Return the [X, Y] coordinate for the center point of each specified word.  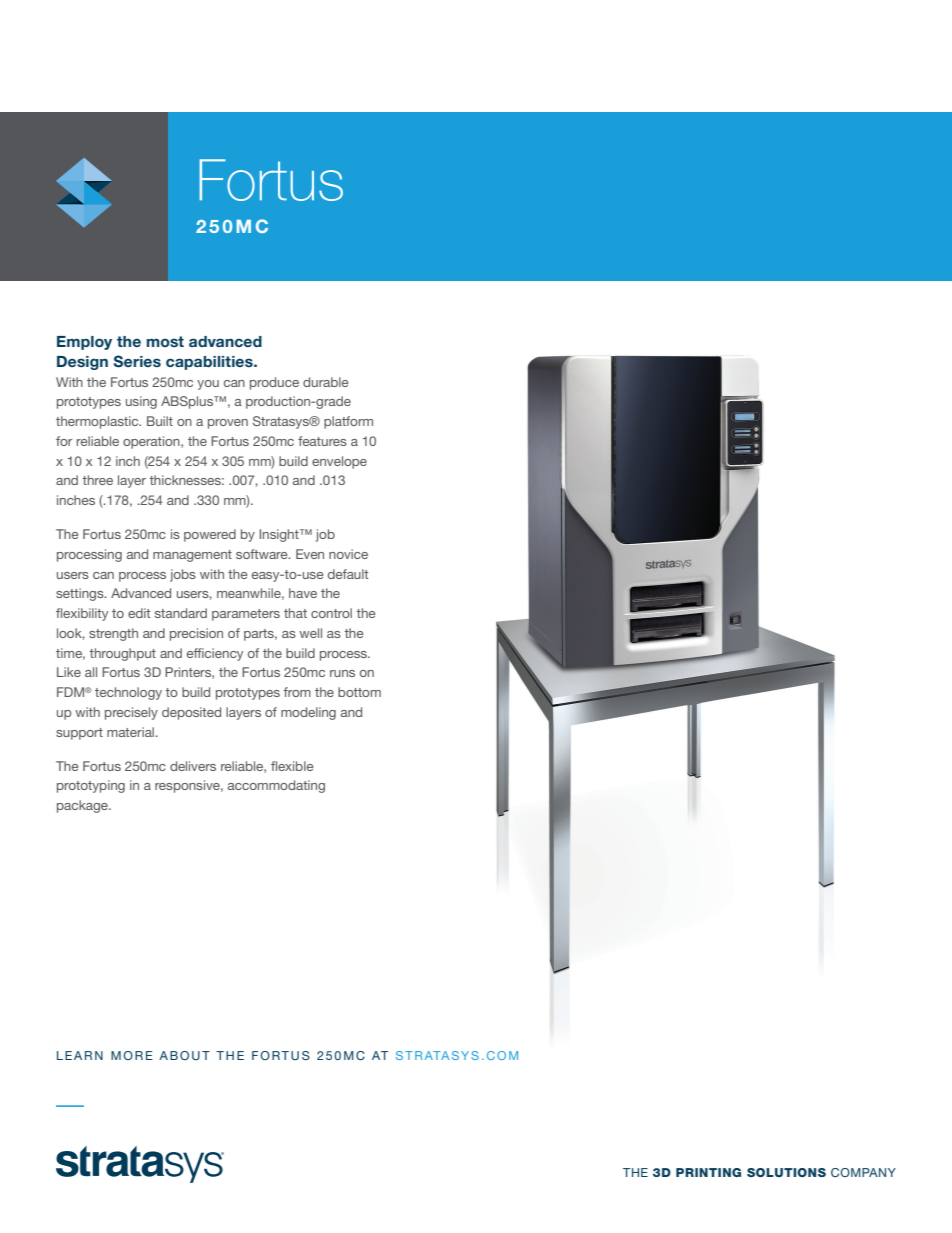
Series [137, 361]
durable [325, 382]
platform [348, 422]
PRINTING [708, 1172]
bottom [359, 692]
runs [342, 673]
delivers [193, 766]
